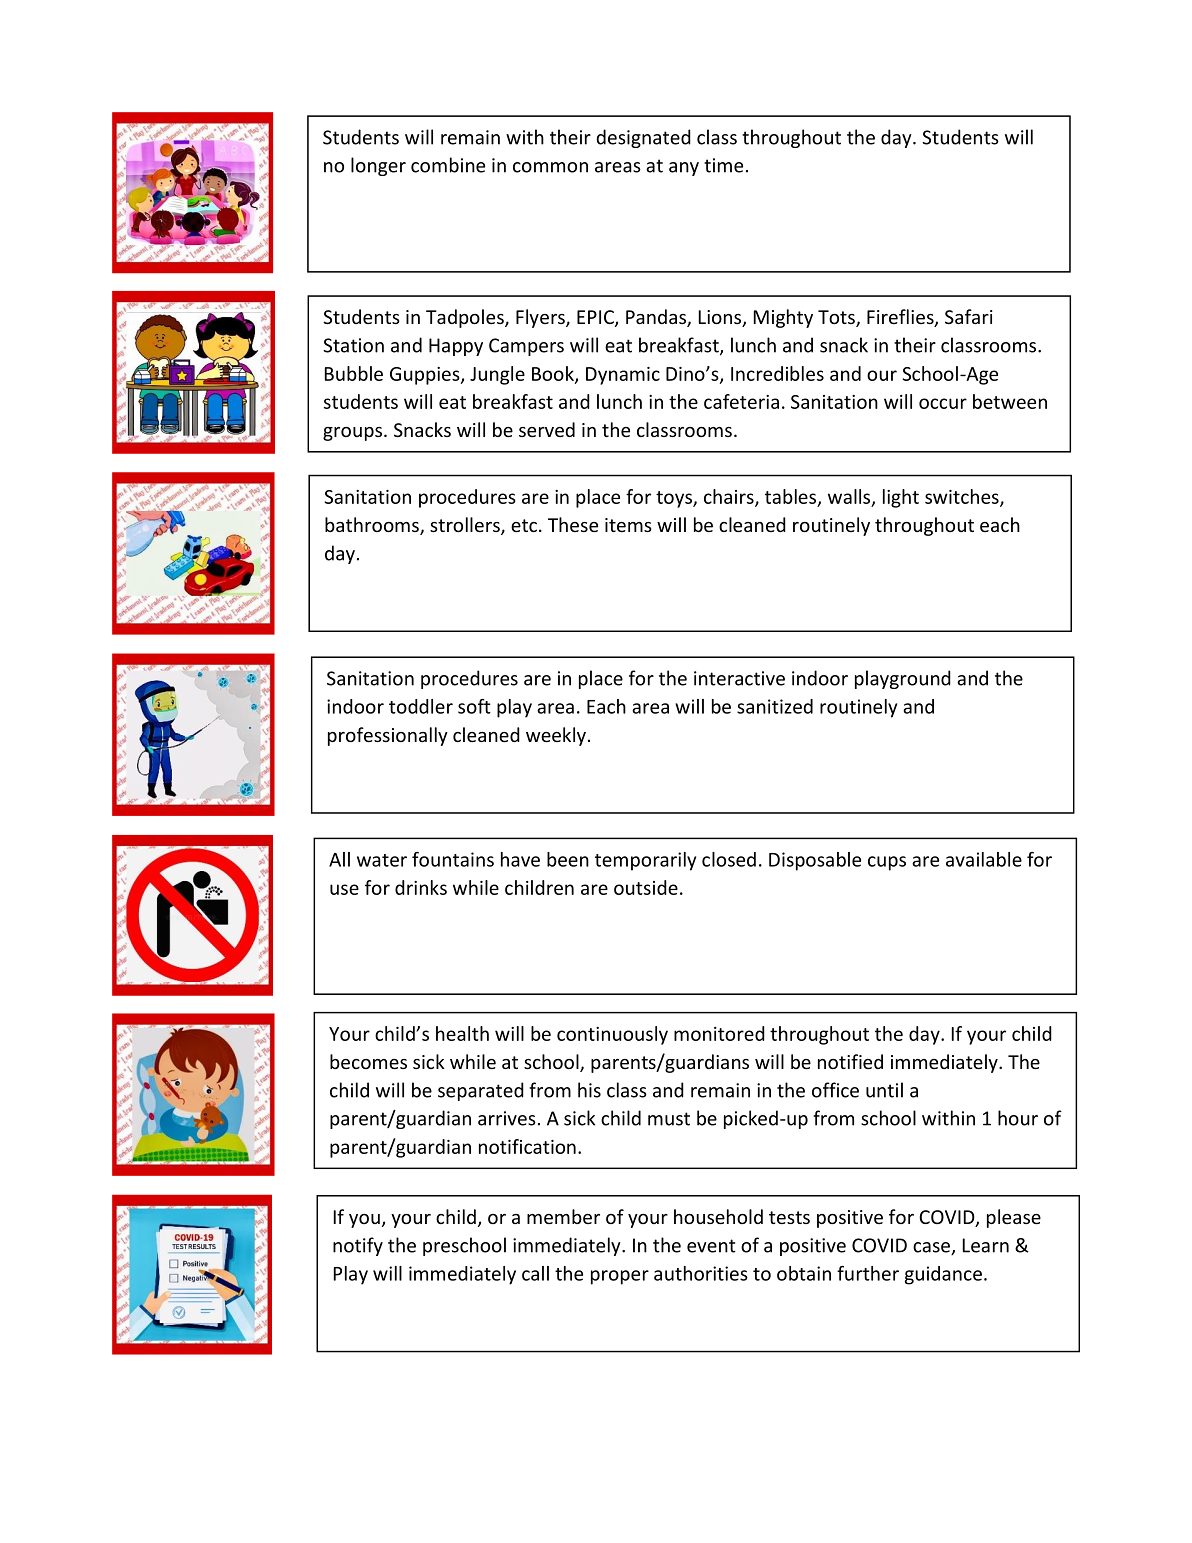 The image size is (1192, 1543). What do you see at coordinates (984, 859) in the screenshot?
I see `available` at bounding box center [984, 859].
